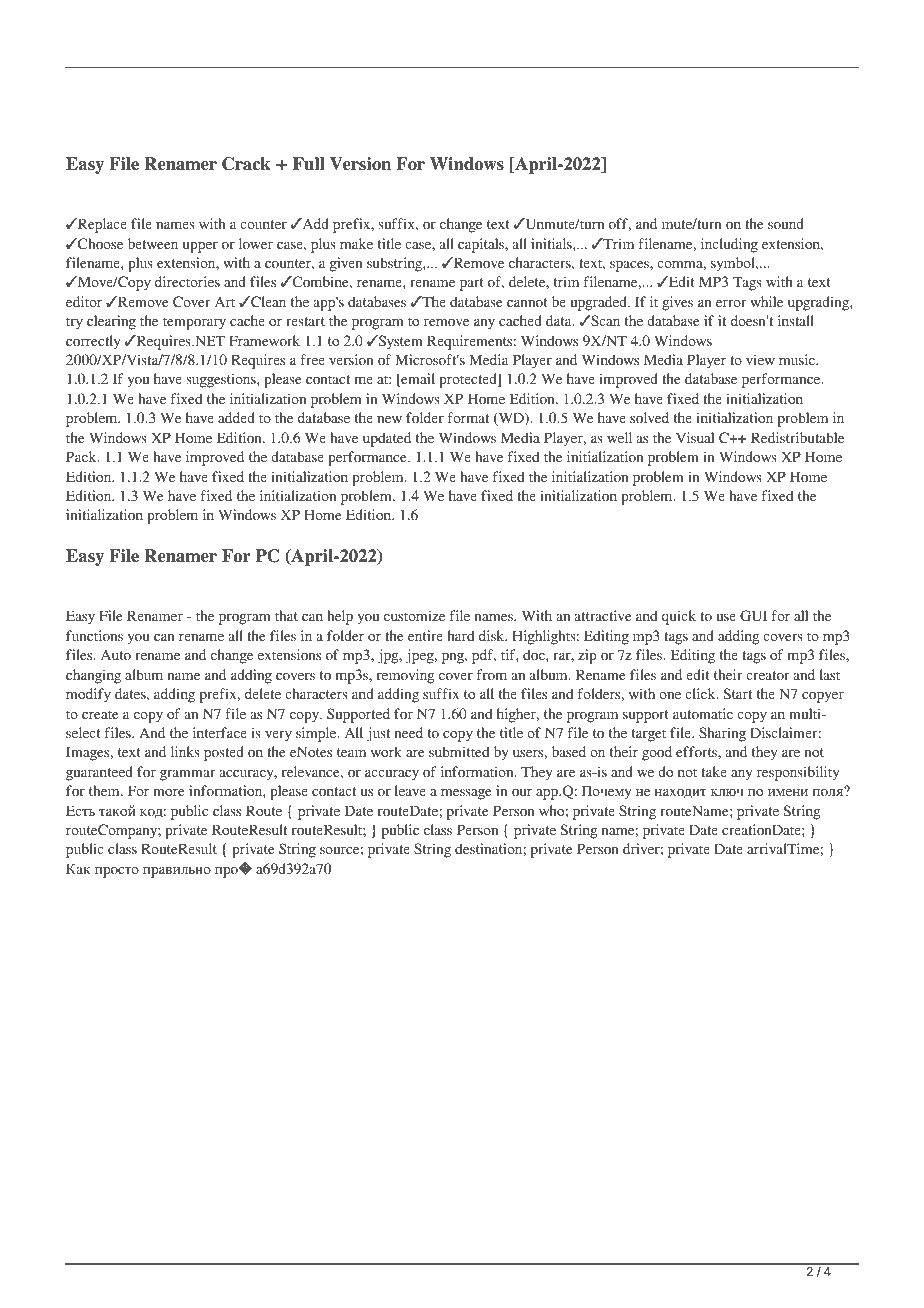  Describe the element at coordinates (286, 615) in the screenshot. I see `that` at that location.
